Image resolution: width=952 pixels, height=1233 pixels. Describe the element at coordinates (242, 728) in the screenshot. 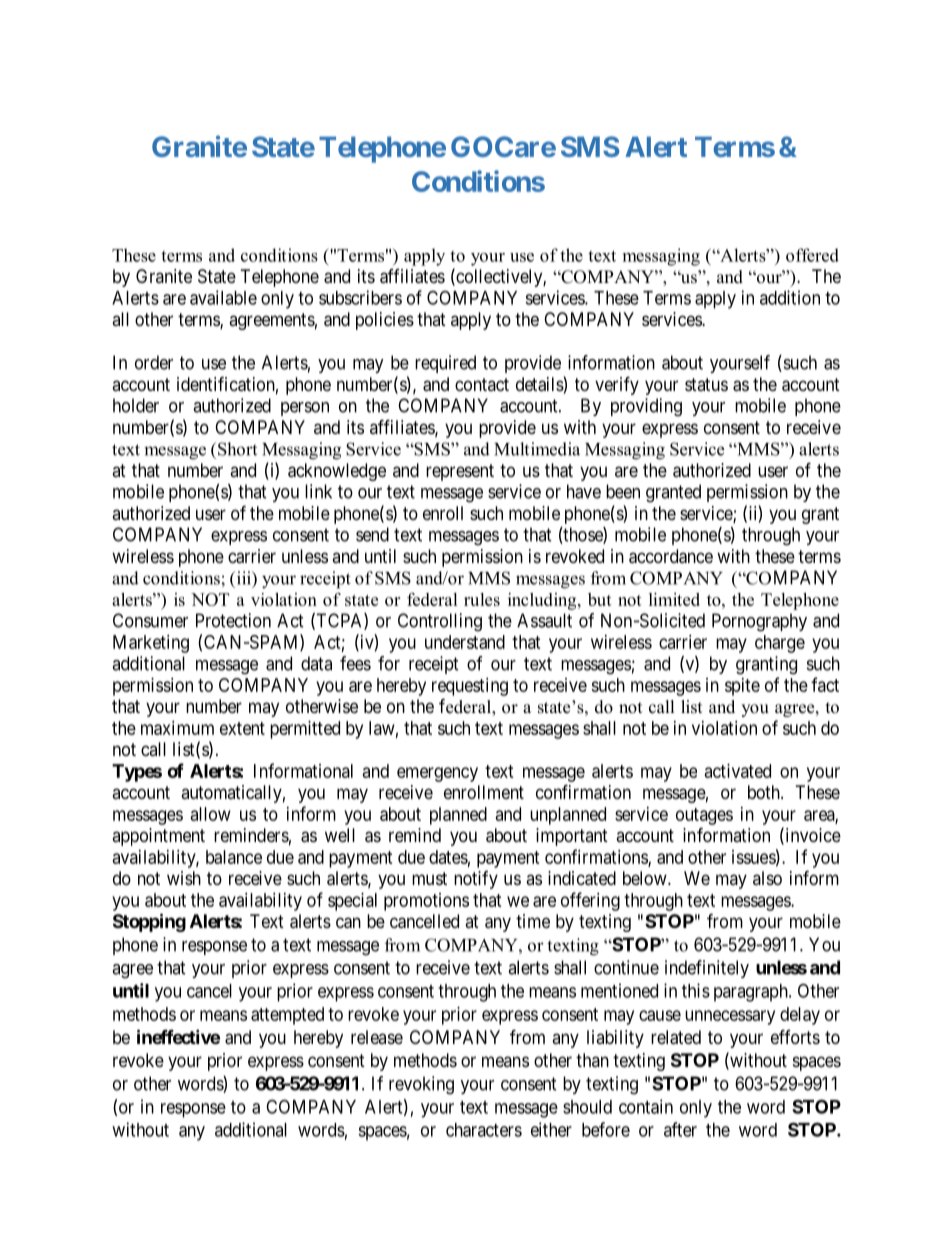

I see `extent` at that location.
